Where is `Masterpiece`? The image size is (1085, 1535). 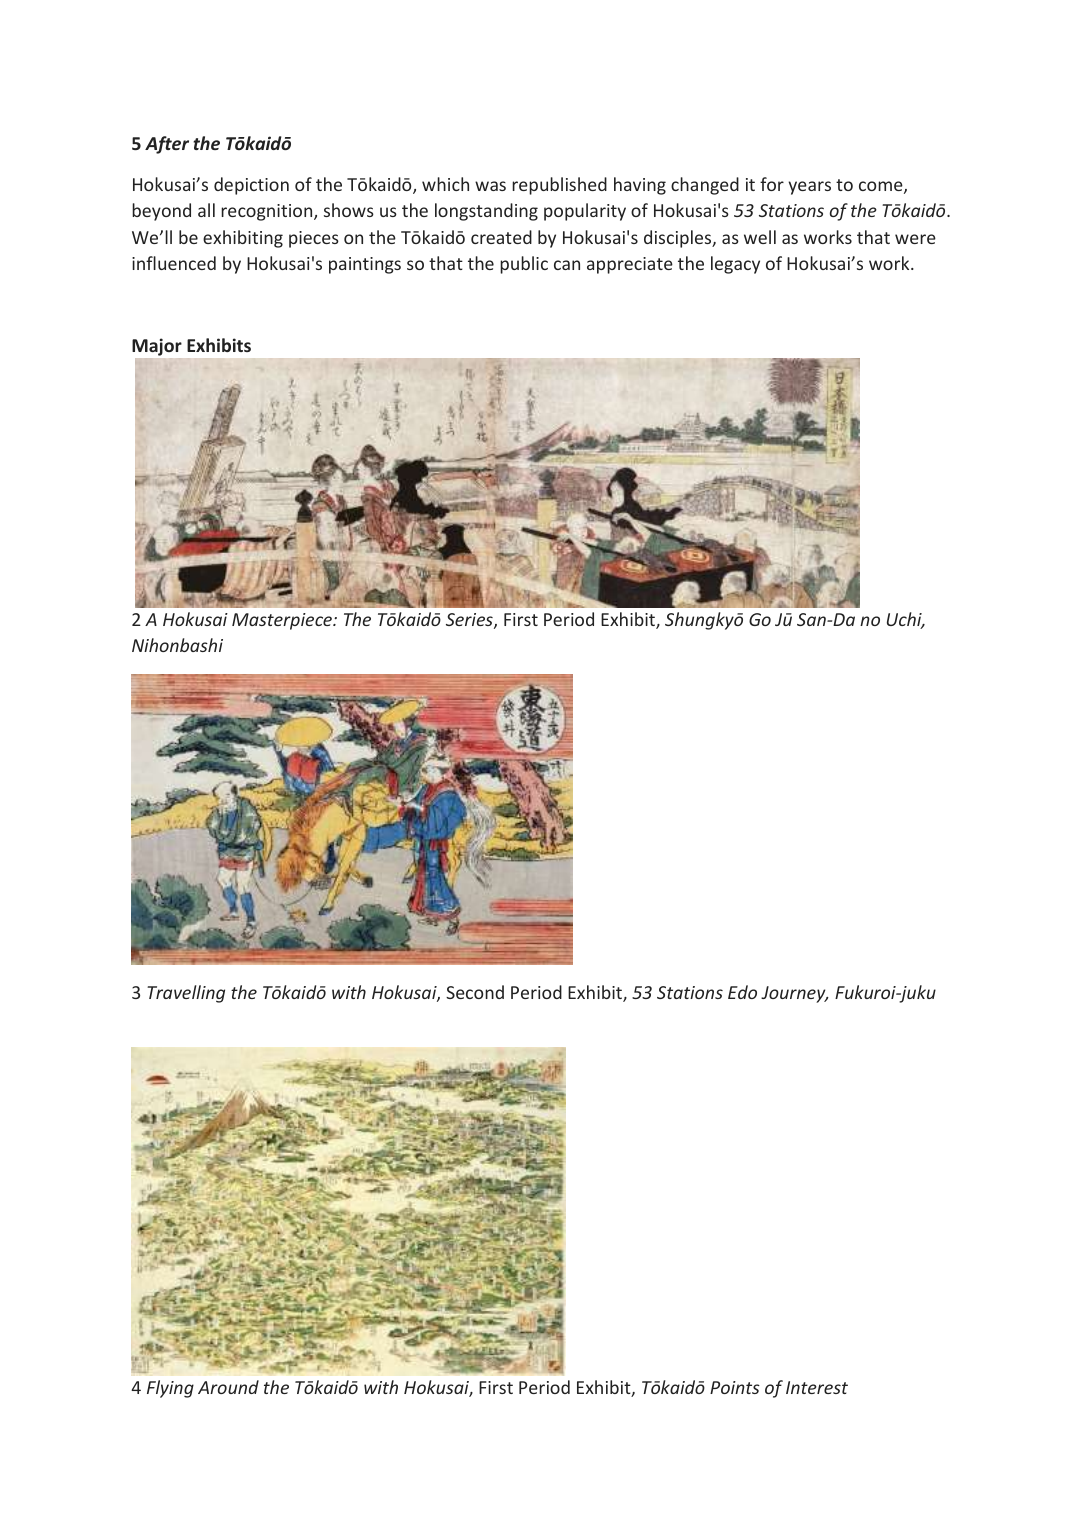
Masterpiece is located at coordinates (283, 621).
